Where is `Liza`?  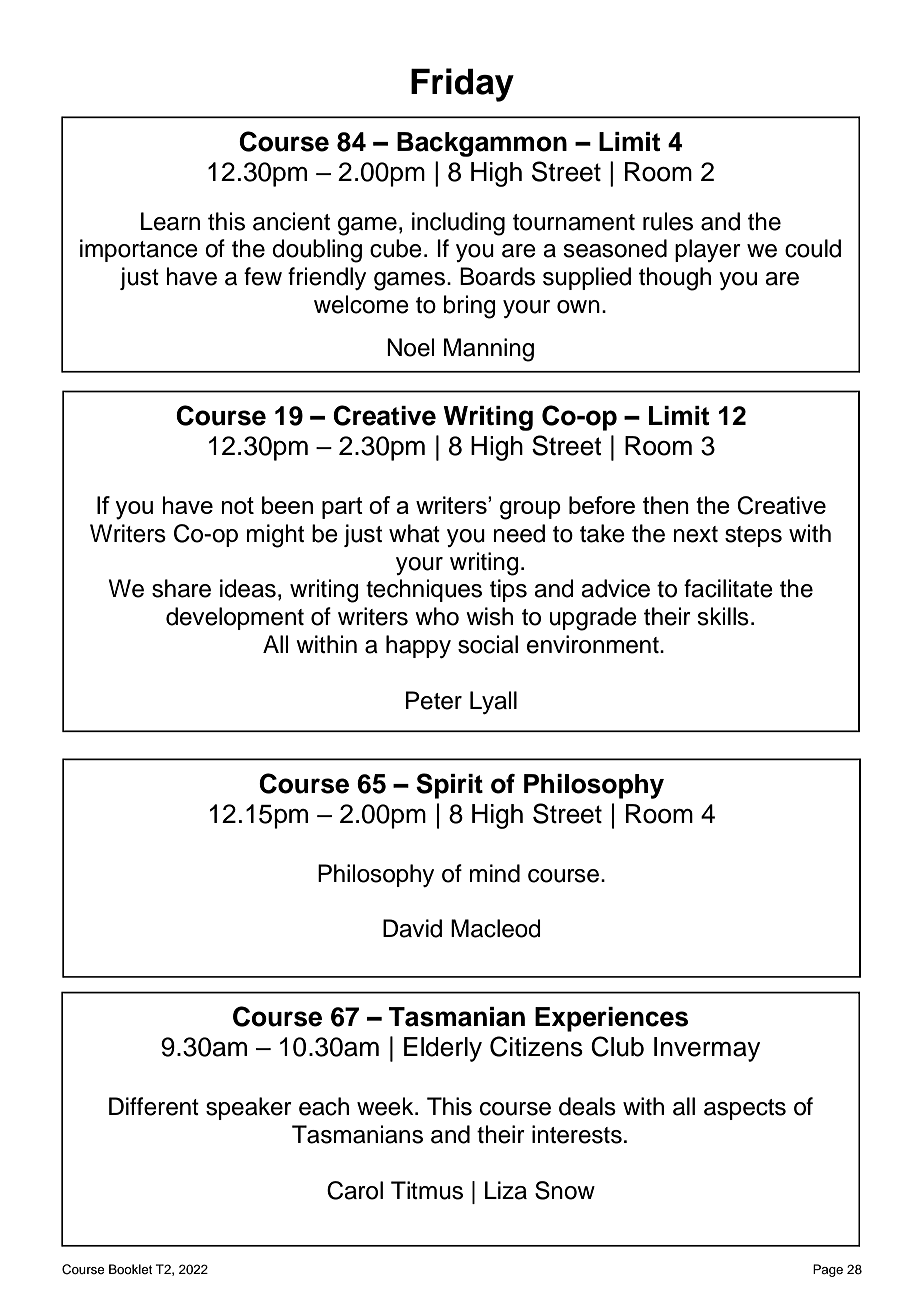 Liza is located at coordinates (506, 1190).
